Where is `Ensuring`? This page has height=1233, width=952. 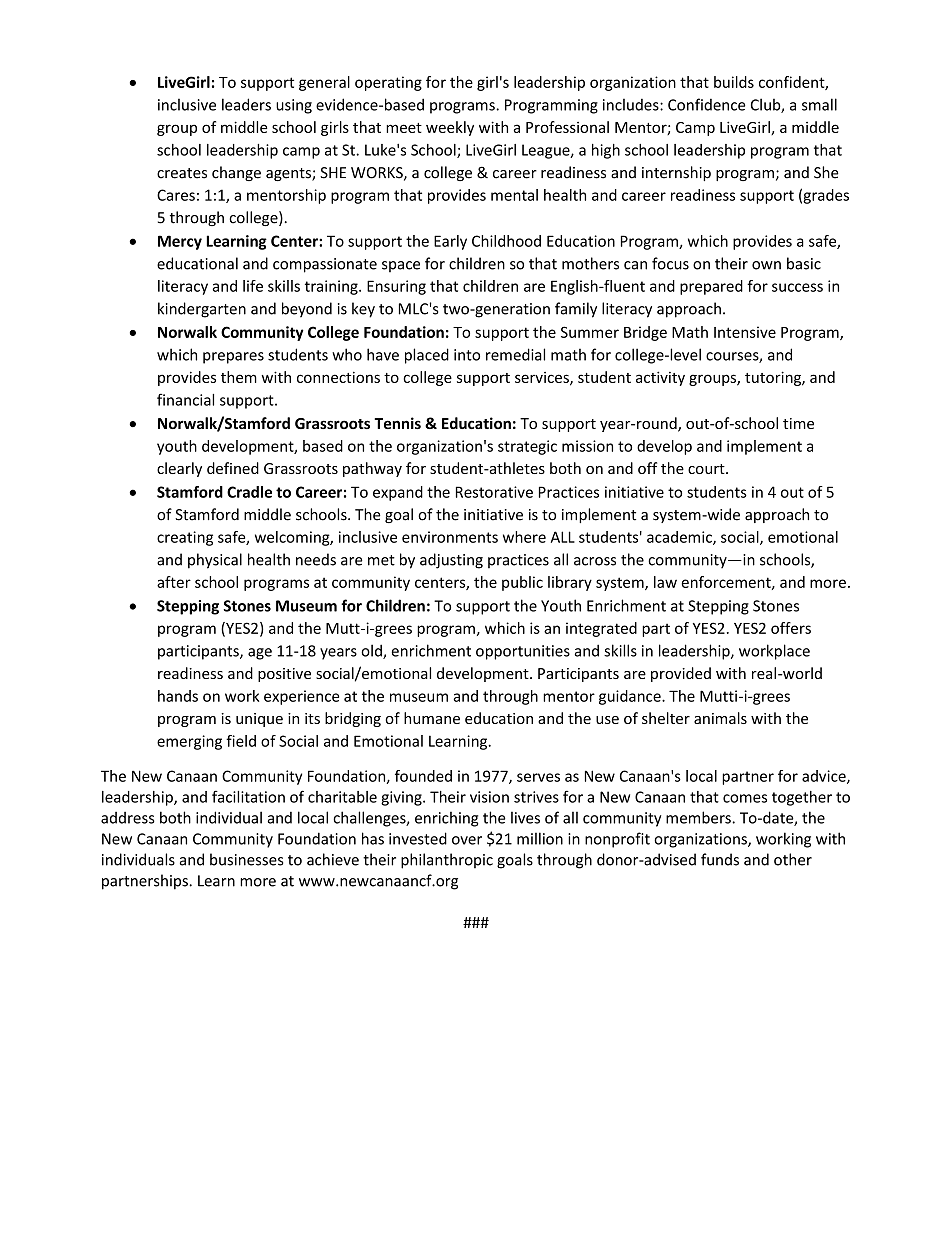 Ensuring is located at coordinates (396, 287).
